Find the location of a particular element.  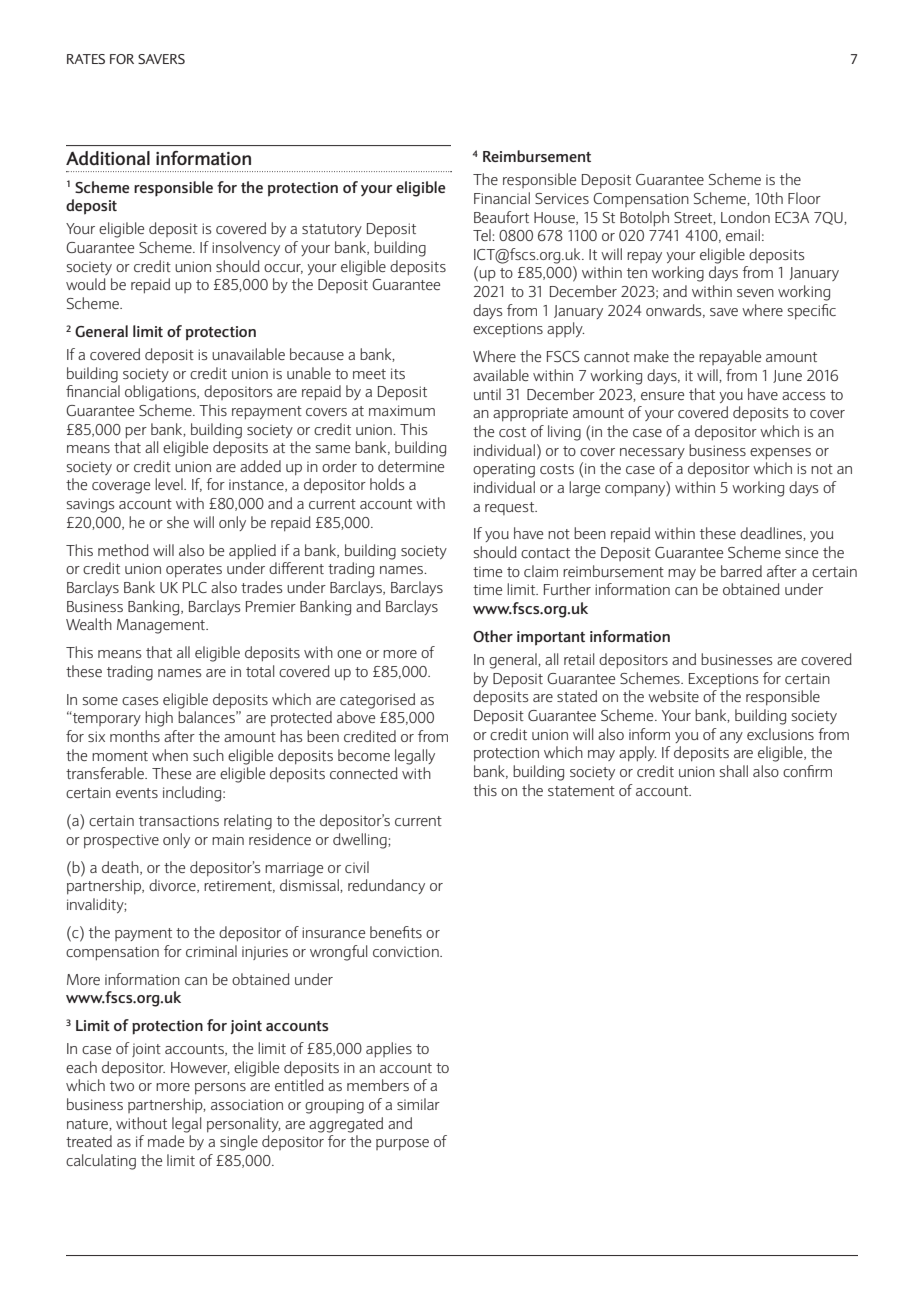

determine is located at coordinates (411, 466).
